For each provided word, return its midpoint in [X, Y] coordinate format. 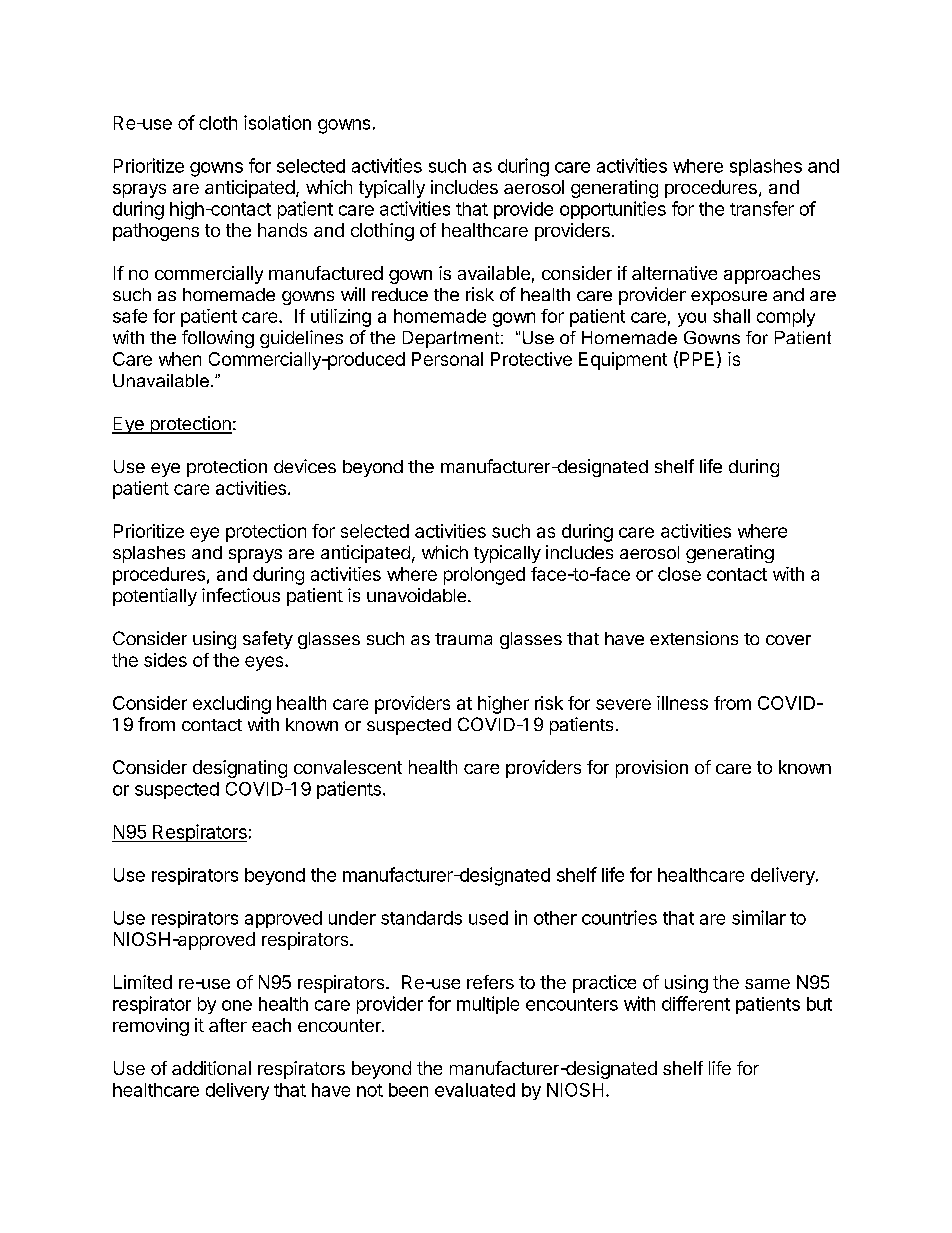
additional [211, 1068]
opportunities [613, 210]
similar [759, 917]
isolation [277, 122]
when [180, 359]
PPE [697, 359]
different [696, 1003]
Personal [447, 359]
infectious [241, 595]
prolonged [484, 576]
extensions [694, 638]
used [488, 918]
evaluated [475, 1090]
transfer [762, 208]
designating [240, 769]
